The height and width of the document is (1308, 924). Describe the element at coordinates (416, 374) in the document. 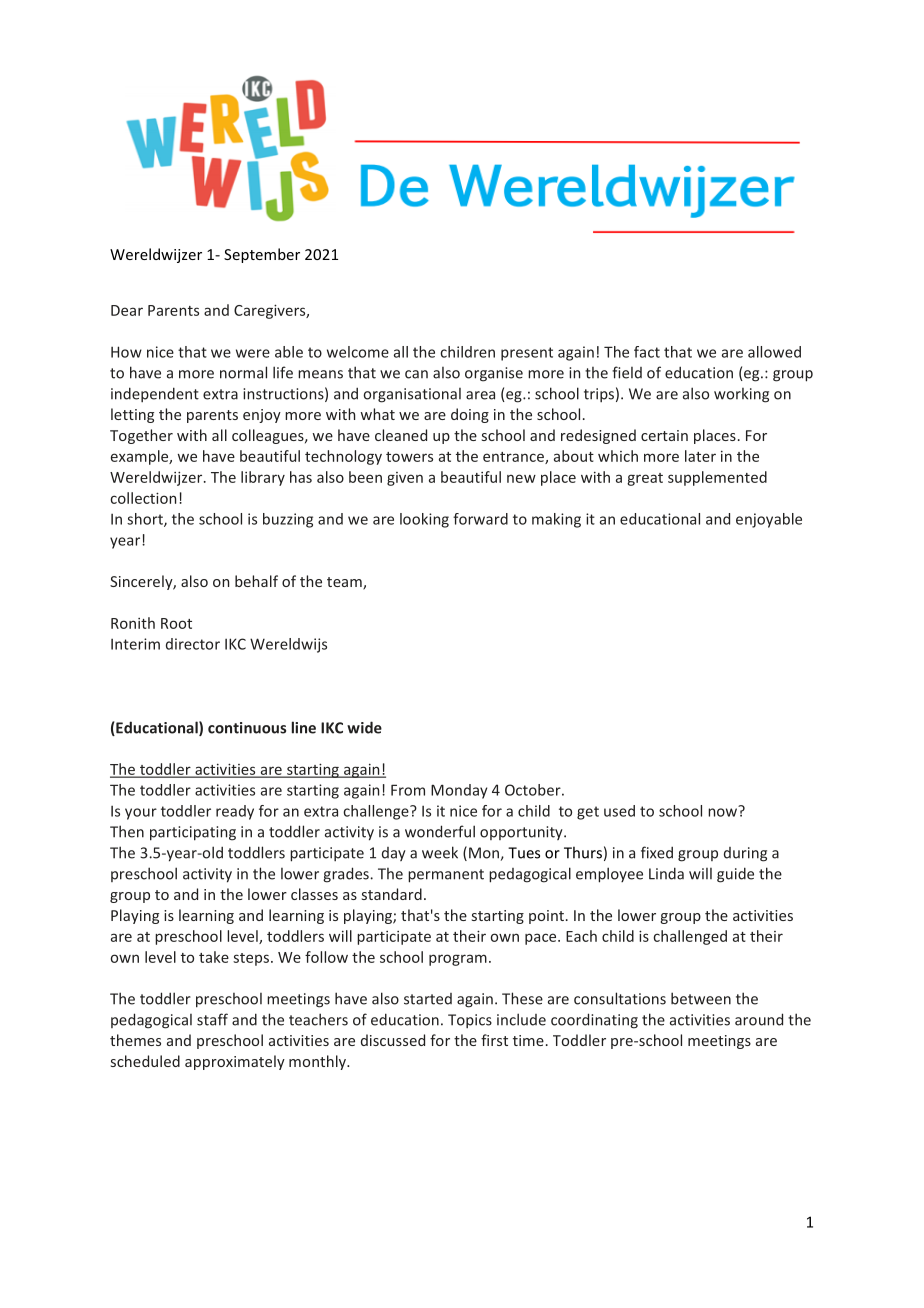

I see `can` at that location.
